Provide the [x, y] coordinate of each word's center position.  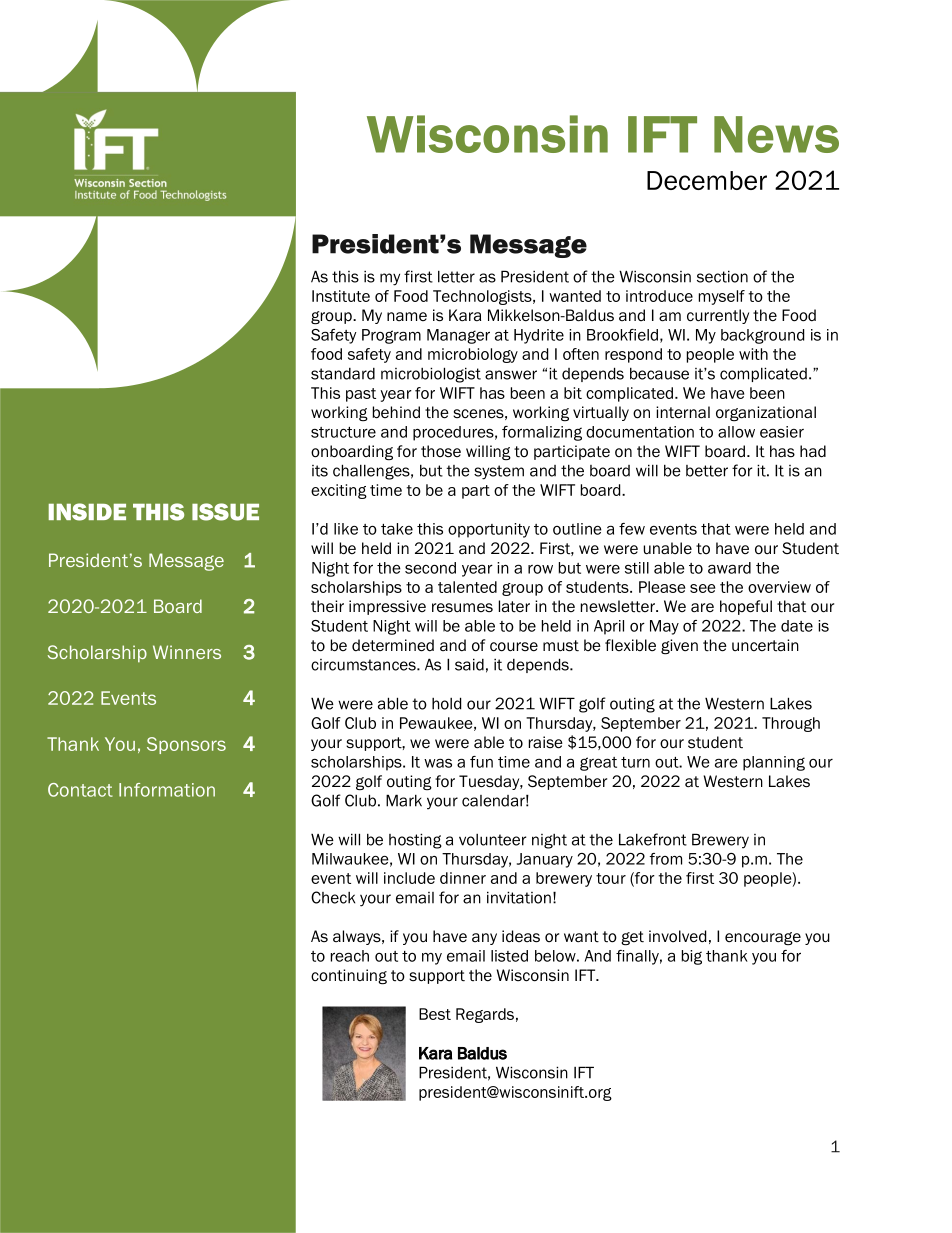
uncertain [765, 645]
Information [167, 790]
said [469, 664]
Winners [187, 652]
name [407, 316]
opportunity [489, 530]
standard [343, 374]
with [753, 354]
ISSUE [225, 512]
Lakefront [653, 839]
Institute [341, 296]
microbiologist [431, 375]
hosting [415, 841]
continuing [349, 977]
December [707, 180]
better [707, 471]
